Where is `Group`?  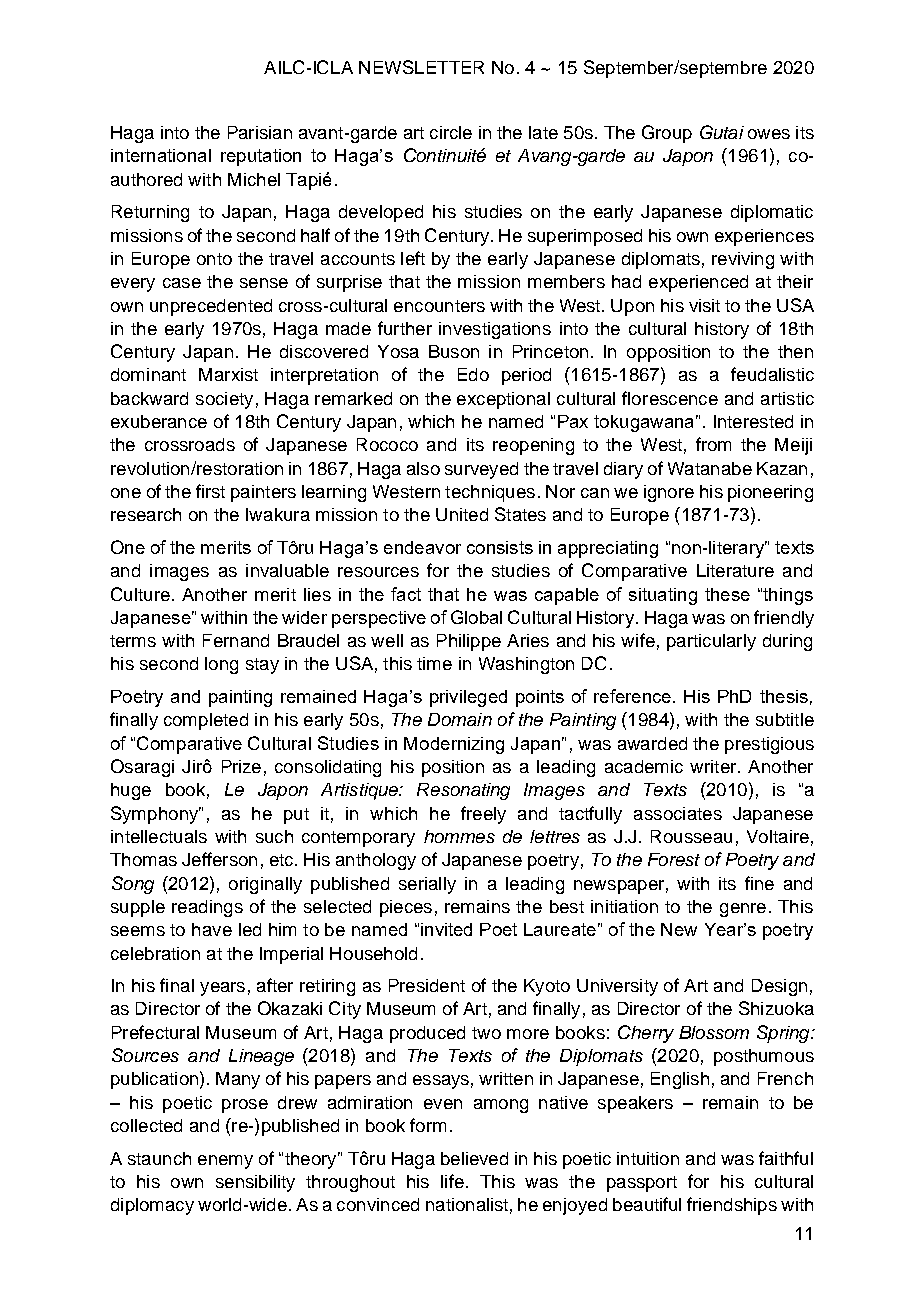
Group is located at coordinates (667, 134).
